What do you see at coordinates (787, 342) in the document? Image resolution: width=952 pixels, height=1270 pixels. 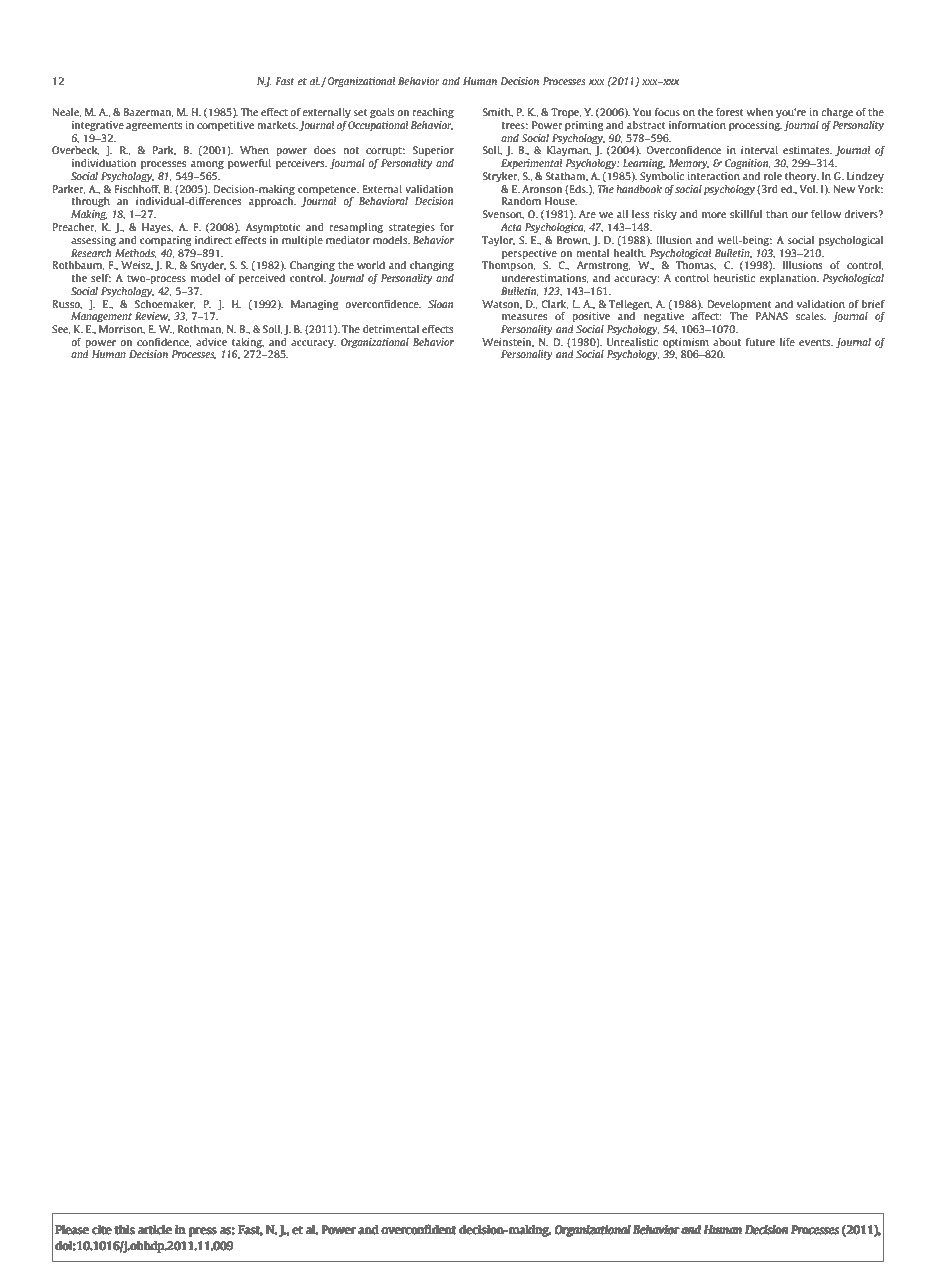 I see `life` at bounding box center [787, 342].
